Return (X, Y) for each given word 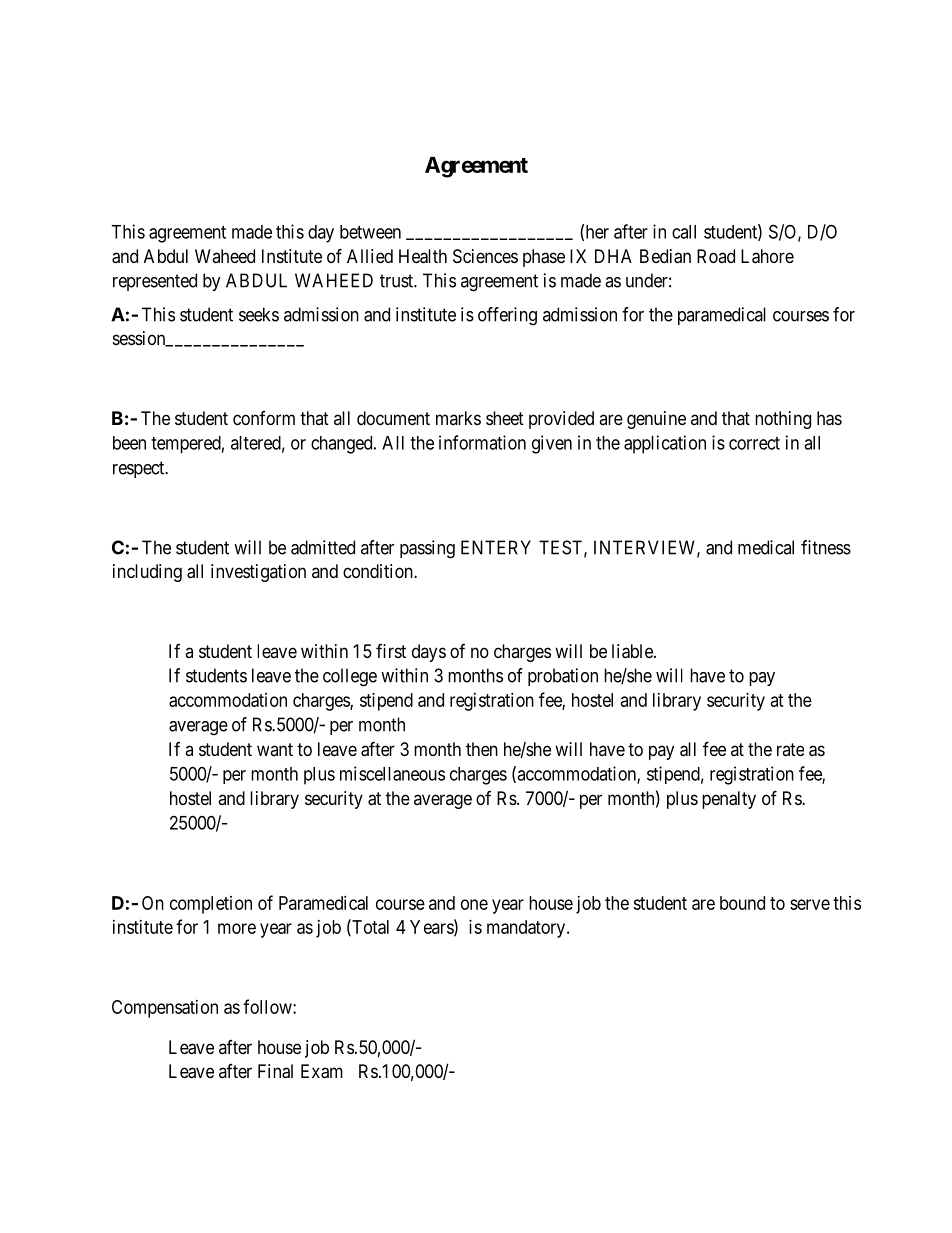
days (429, 653)
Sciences (485, 256)
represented (155, 282)
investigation (258, 573)
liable (633, 651)
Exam (322, 1071)
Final (275, 1071)
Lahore (767, 256)
